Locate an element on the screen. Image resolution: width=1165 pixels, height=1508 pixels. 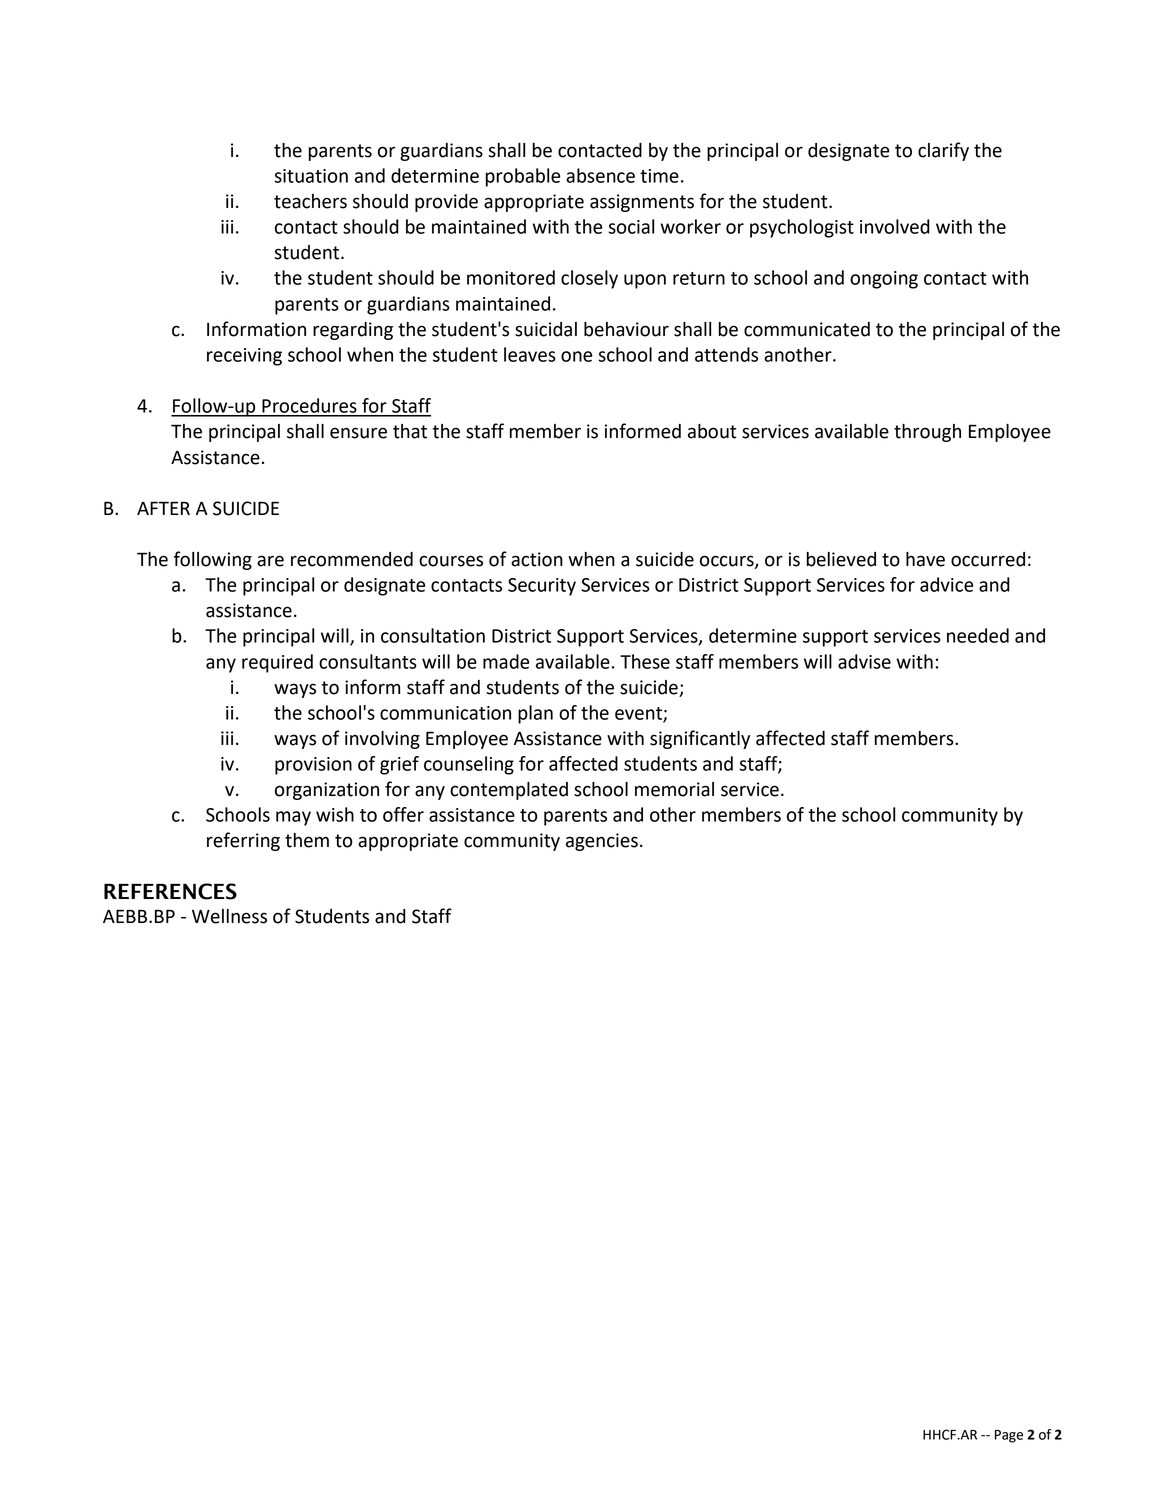
absence is located at coordinates (600, 175).
